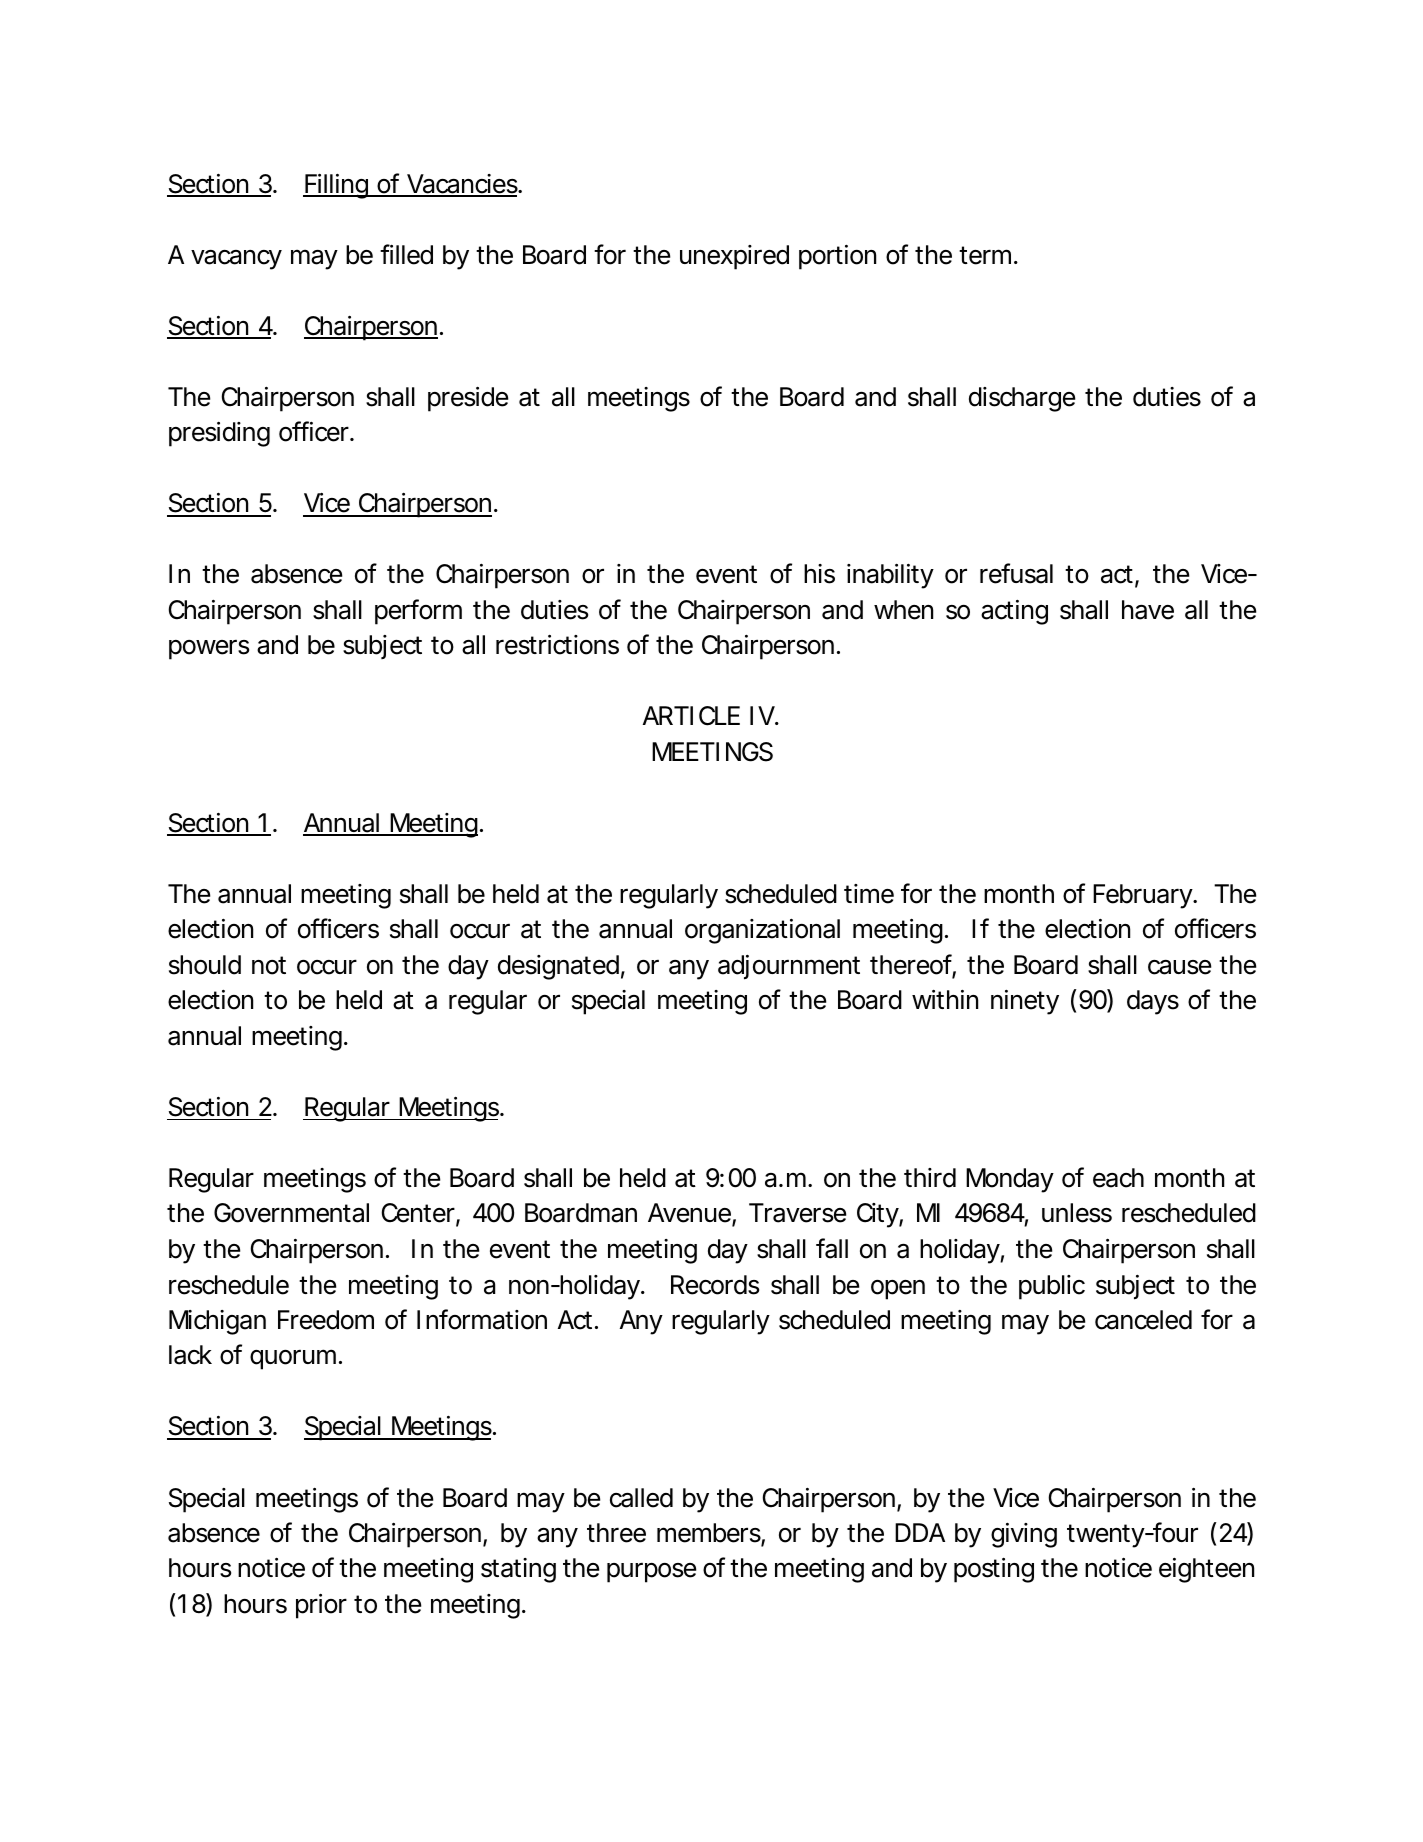 This image has height=1842, width=1423. What do you see at coordinates (557, 645) in the image?
I see `restrictions` at bounding box center [557, 645].
